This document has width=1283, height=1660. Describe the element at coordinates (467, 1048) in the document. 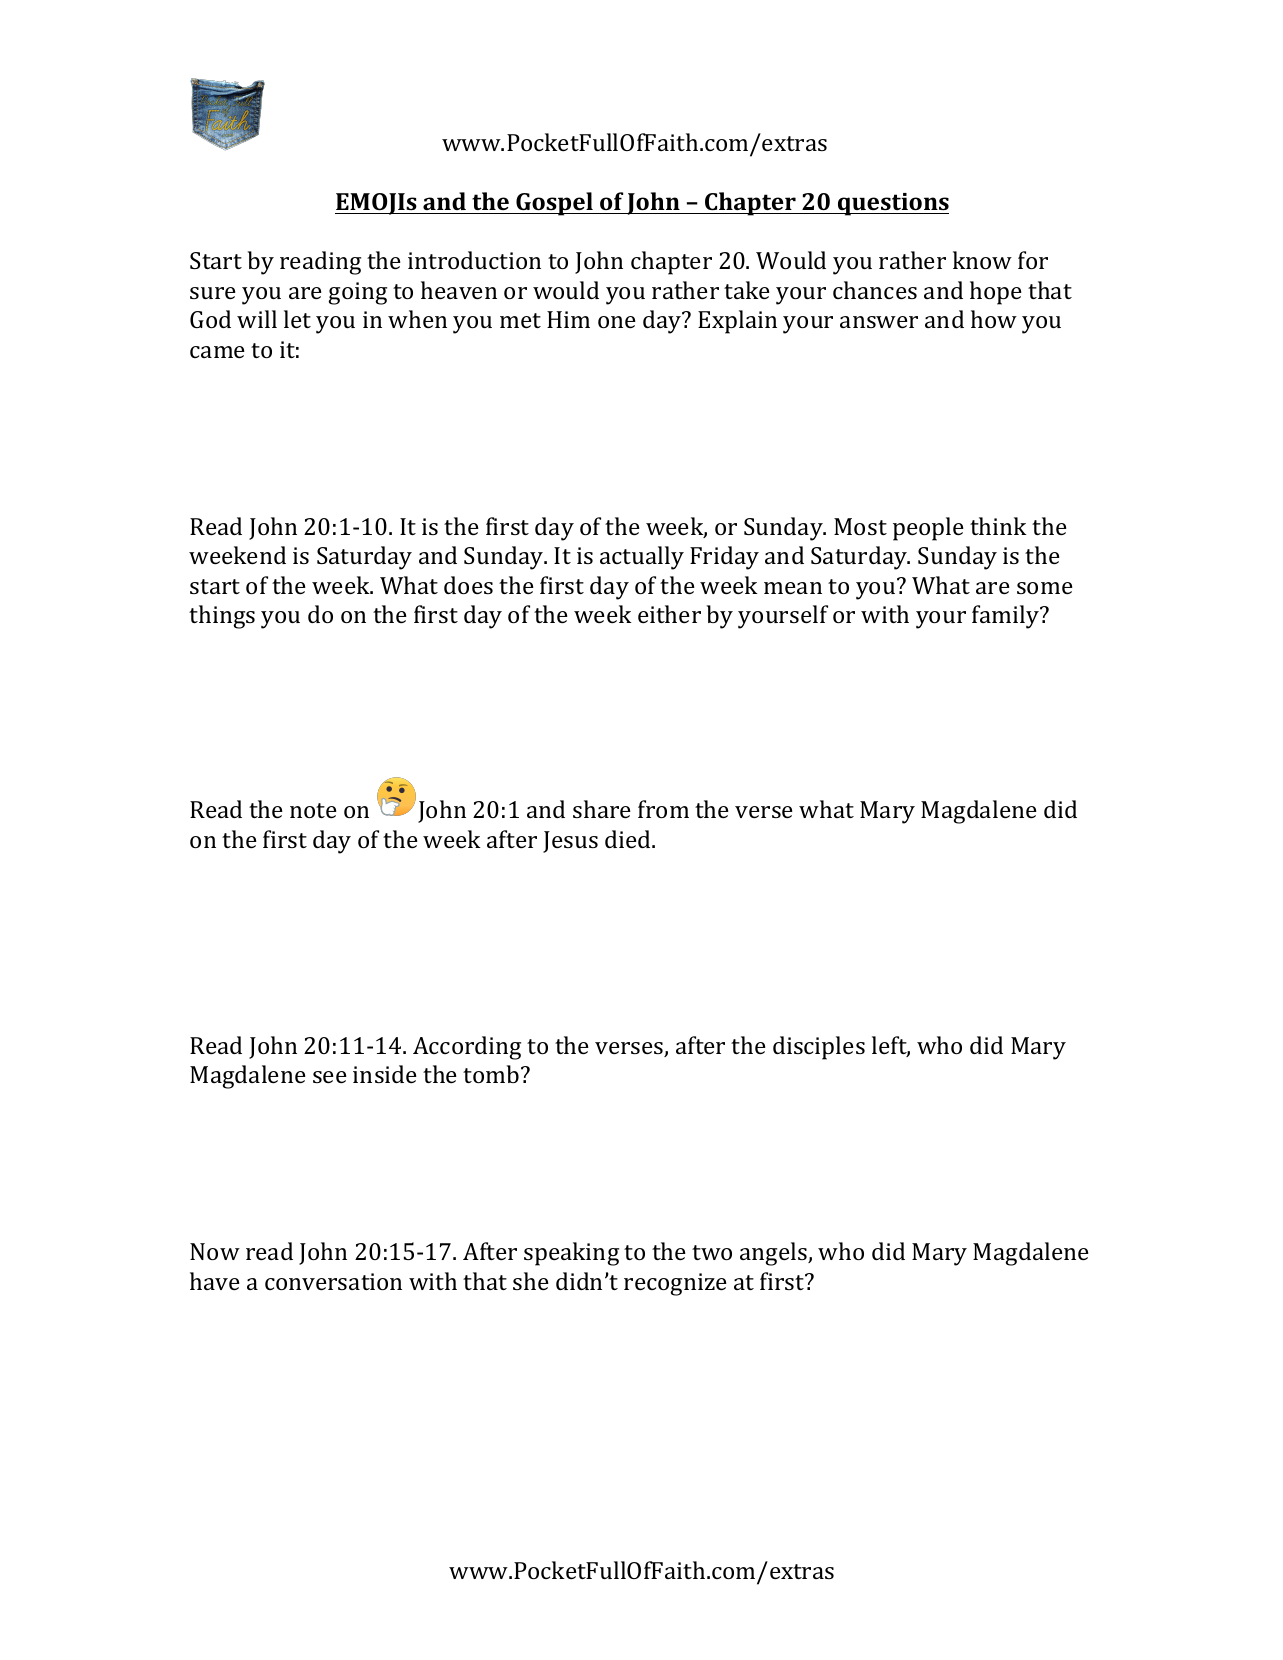

I see `According` at that location.
